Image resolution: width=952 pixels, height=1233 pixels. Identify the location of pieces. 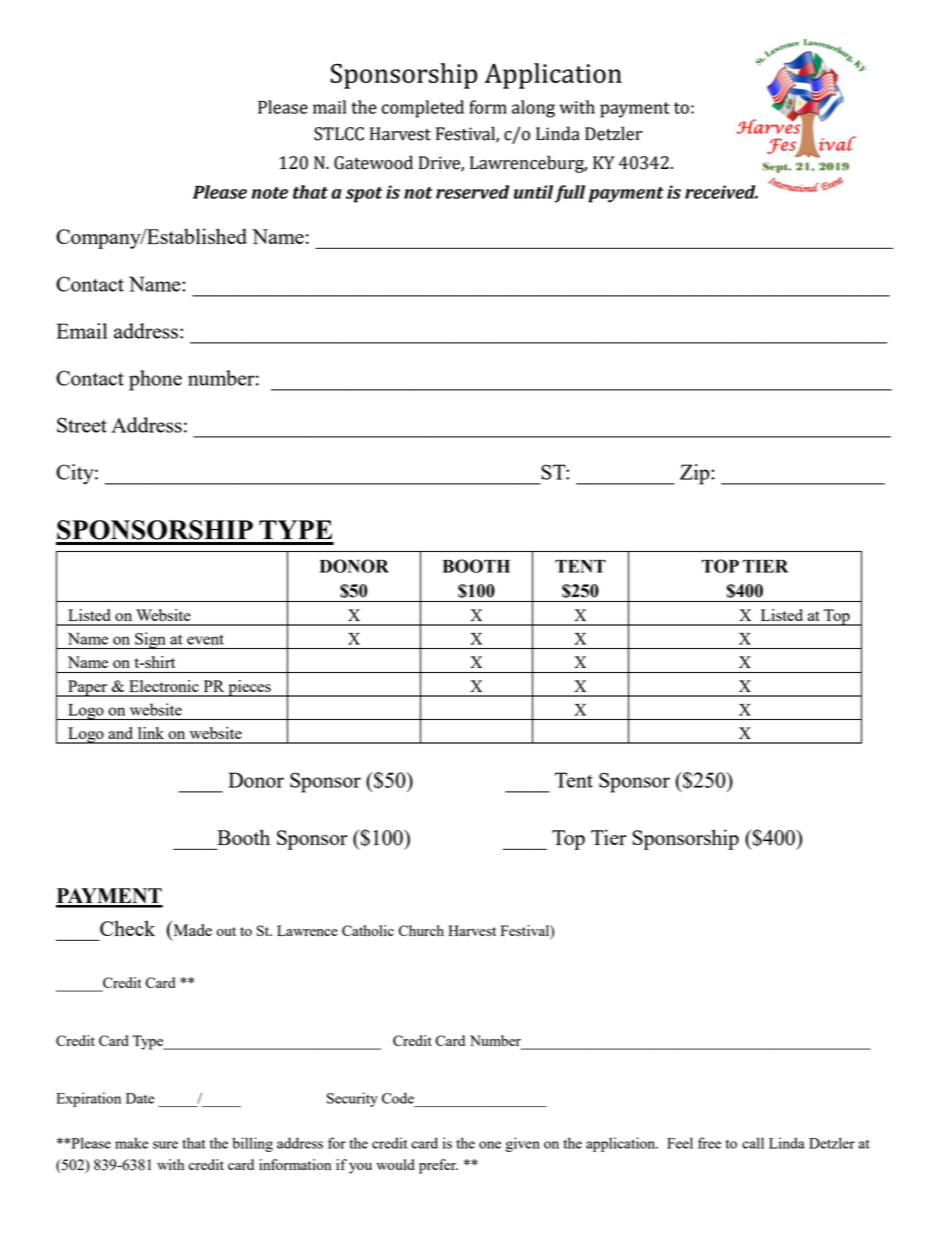
(249, 688).
